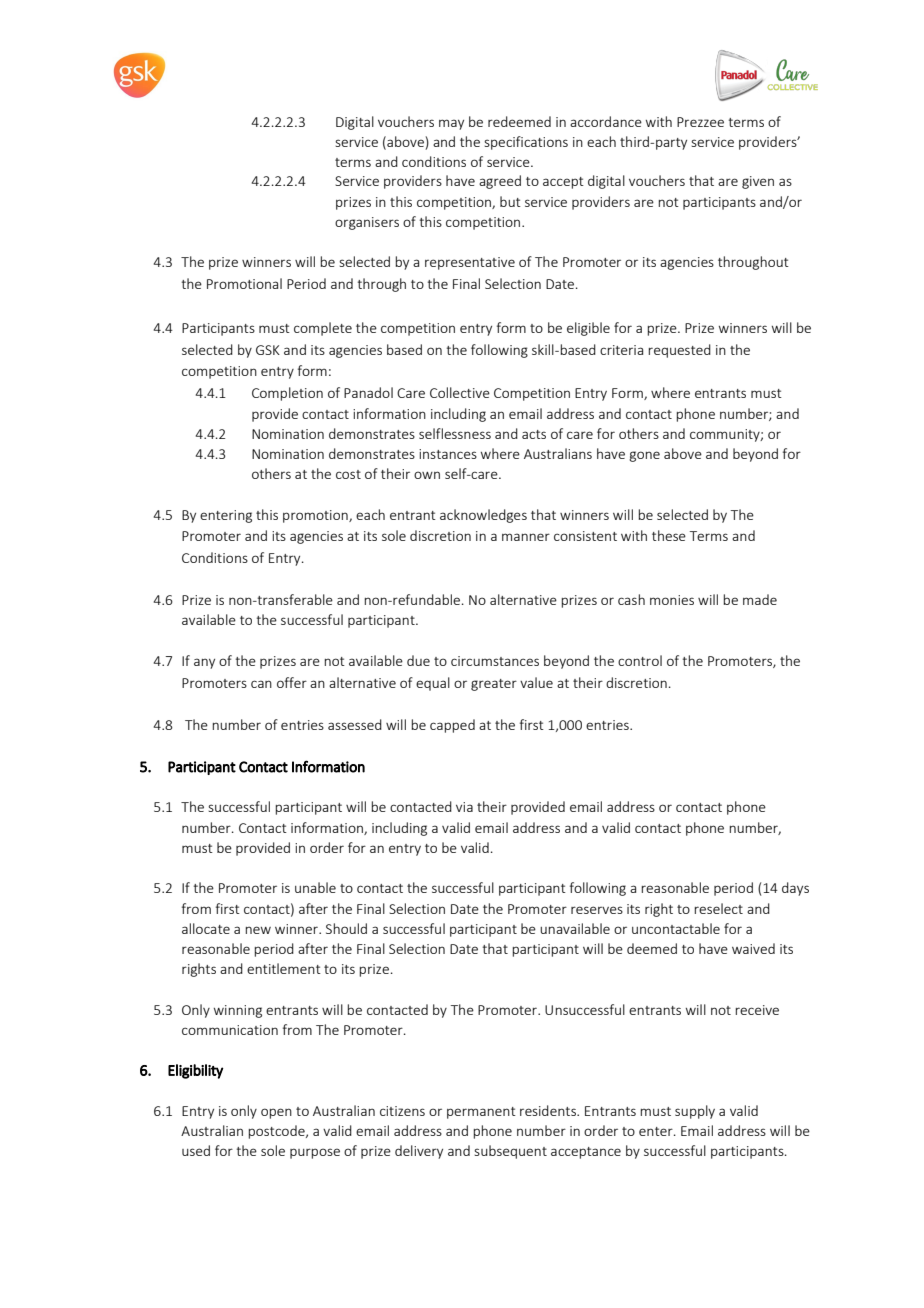  What do you see at coordinates (760, 599) in the image?
I see `made` at bounding box center [760, 599].
